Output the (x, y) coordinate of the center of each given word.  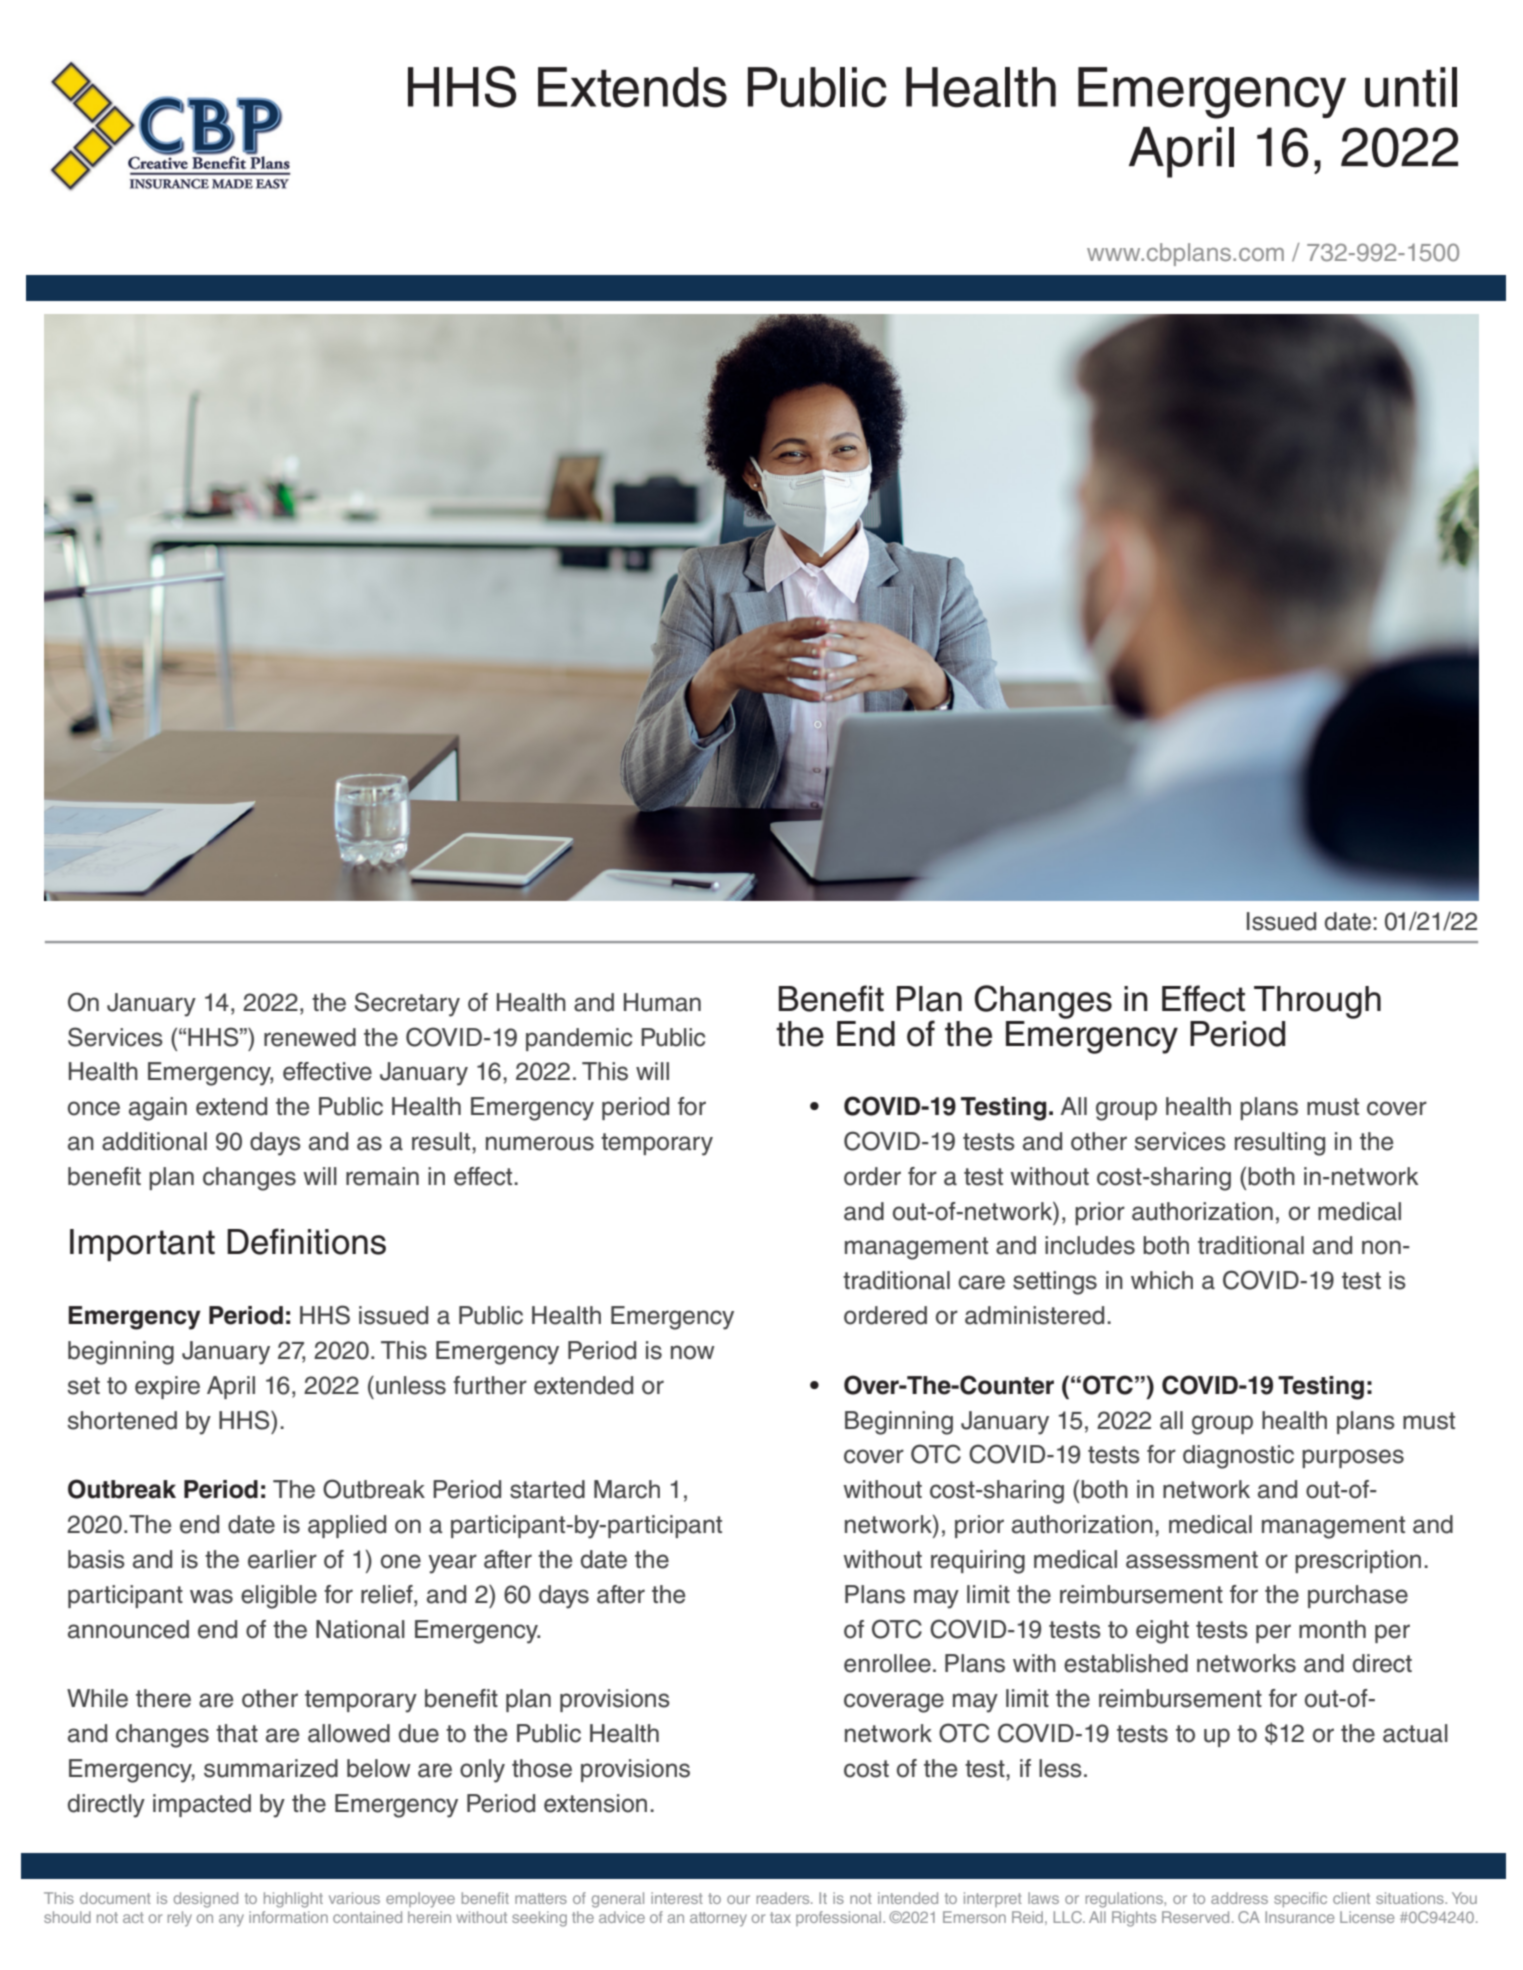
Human (662, 1002)
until (1411, 87)
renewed (310, 1037)
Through (1317, 1002)
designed (206, 1900)
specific (1300, 1899)
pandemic (579, 1039)
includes (1090, 1245)
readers (784, 1898)
